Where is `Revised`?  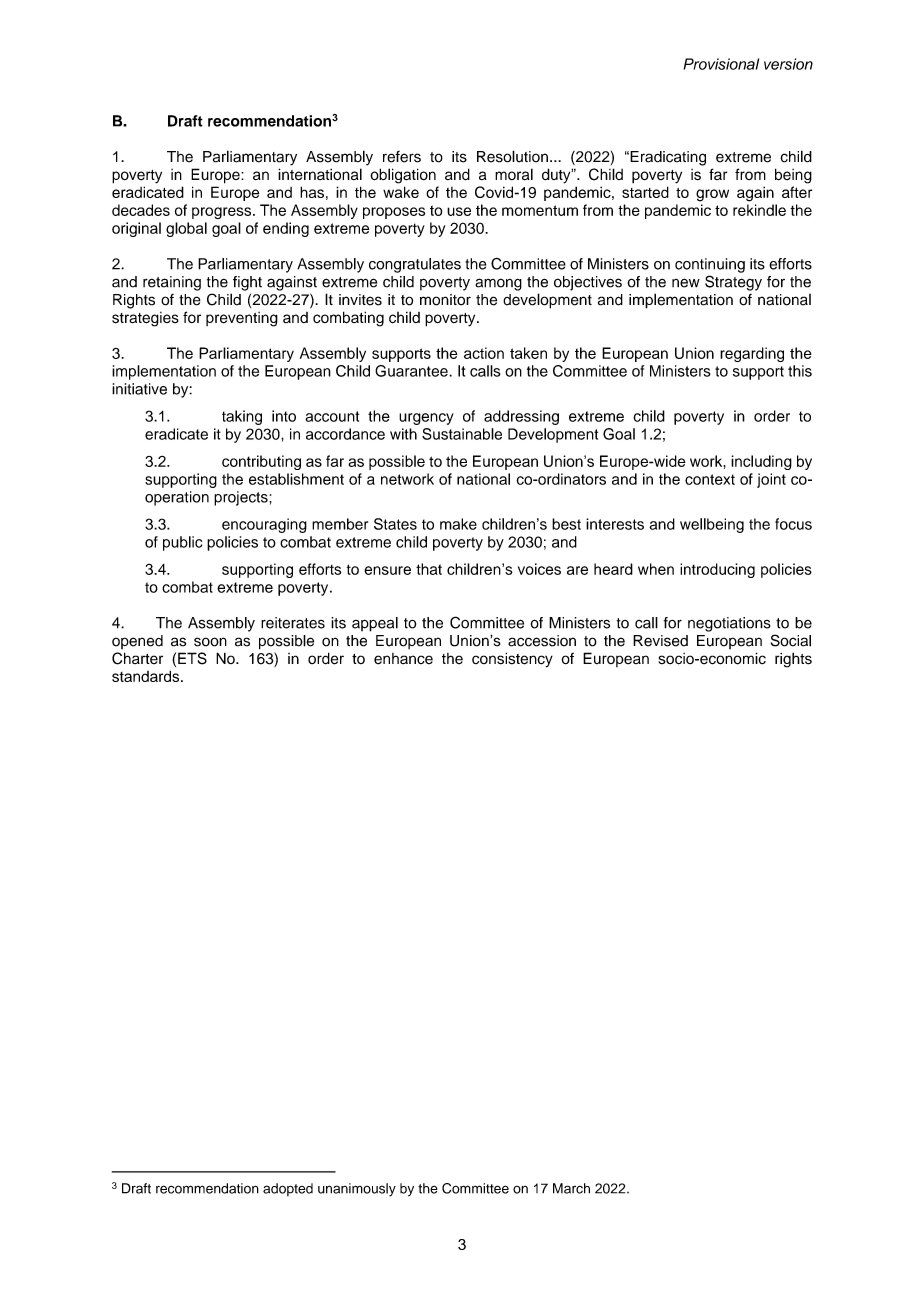 Revised is located at coordinates (660, 641).
